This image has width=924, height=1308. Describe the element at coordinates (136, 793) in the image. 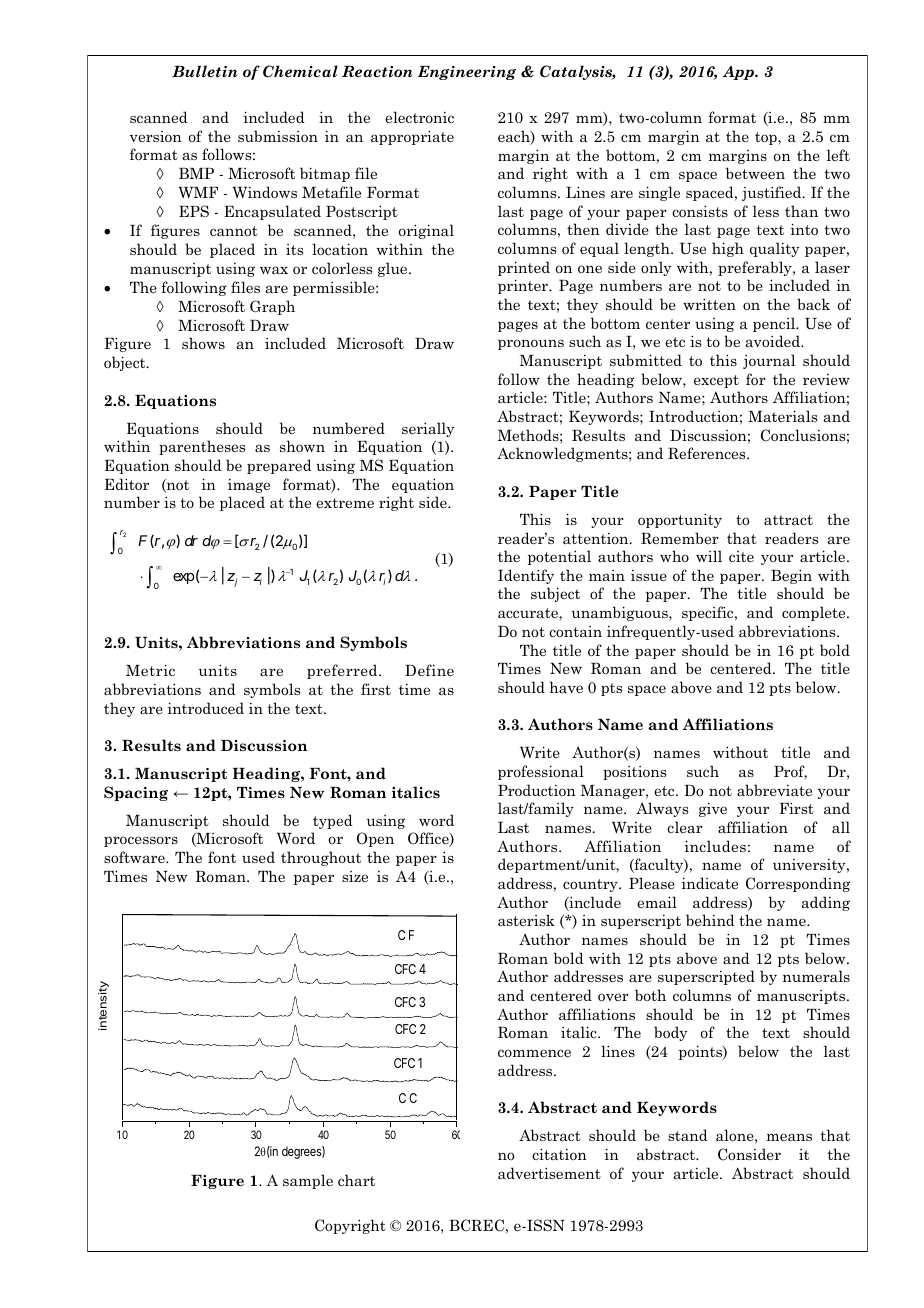

I see `Spacing` at that location.
